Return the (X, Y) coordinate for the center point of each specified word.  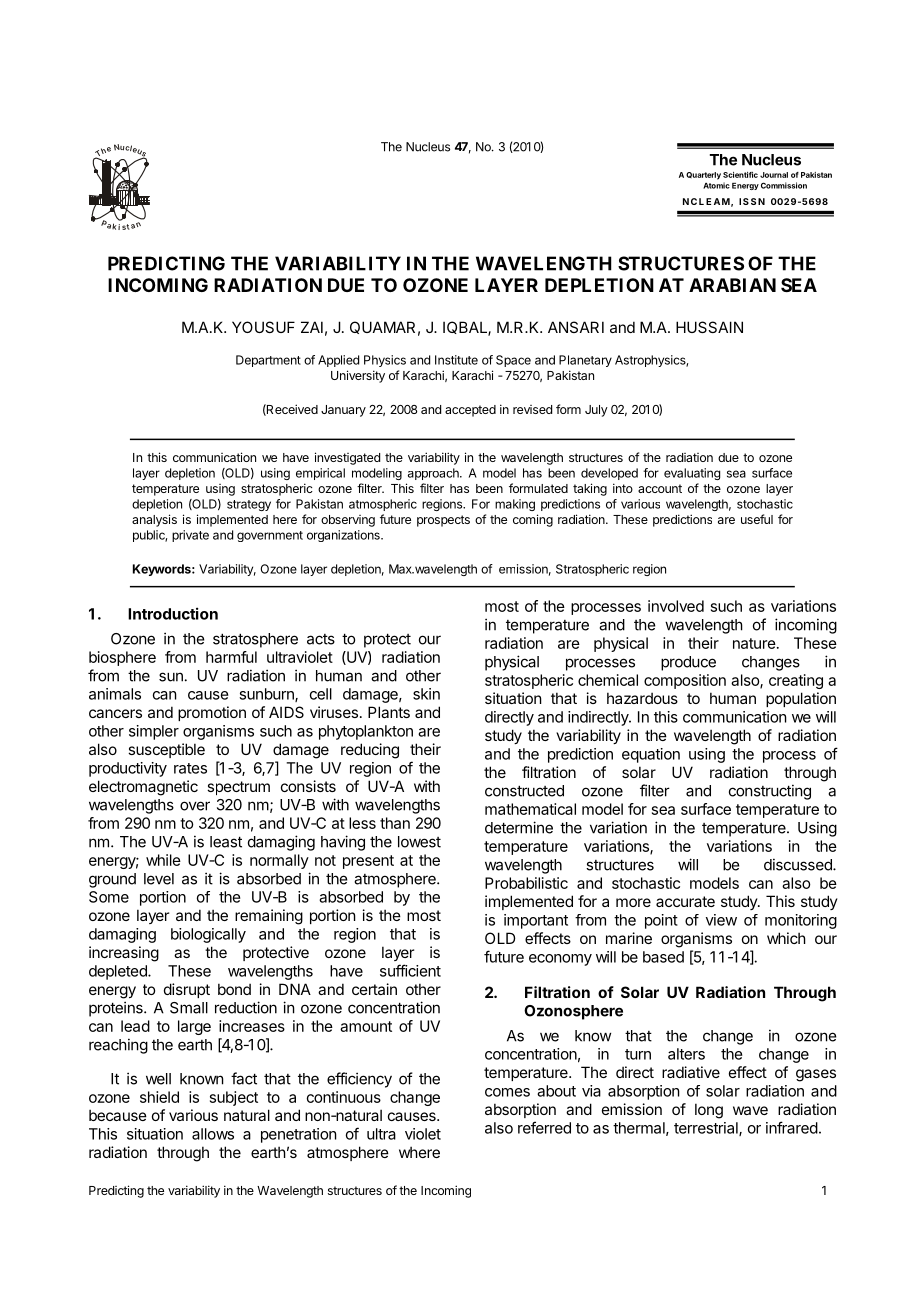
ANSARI (576, 327)
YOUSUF (263, 327)
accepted (470, 411)
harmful (231, 657)
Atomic (716, 185)
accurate (685, 901)
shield (159, 1097)
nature (754, 643)
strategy (249, 505)
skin (426, 694)
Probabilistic (526, 883)
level (159, 879)
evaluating (692, 474)
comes (507, 1092)
